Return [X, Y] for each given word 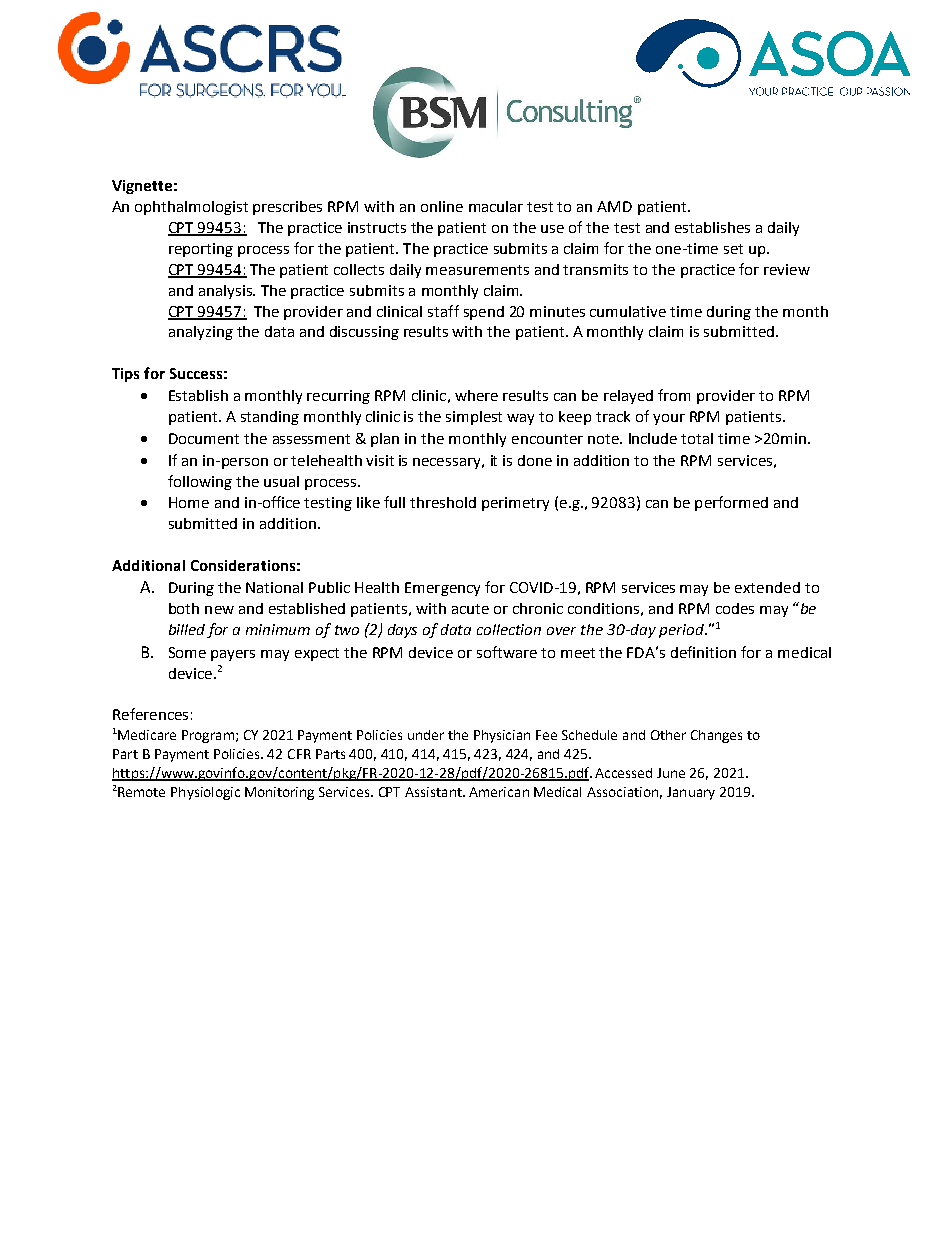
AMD [614, 206]
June [671, 773]
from [674, 395]
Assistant [434, 792]
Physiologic [205, 793]
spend [484, 313]
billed [187, 629]
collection [509, 629]
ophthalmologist [191, 208]
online [442, 206]
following [200, 482]
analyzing [201, 333]
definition [703, 652]
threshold [443, 502]
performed [731, 503]
